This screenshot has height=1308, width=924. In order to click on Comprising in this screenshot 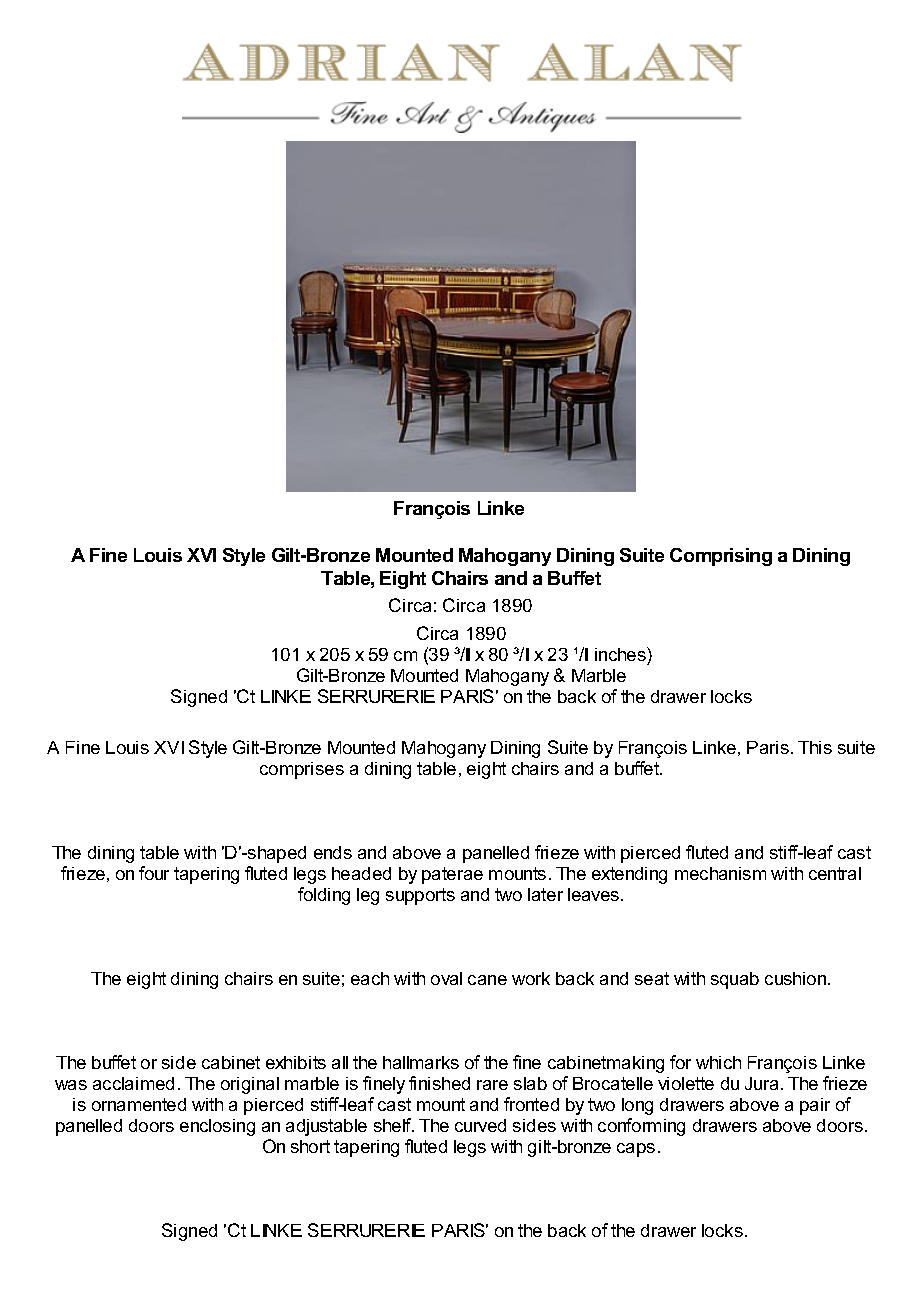, I will do `click(721, 557)`.
